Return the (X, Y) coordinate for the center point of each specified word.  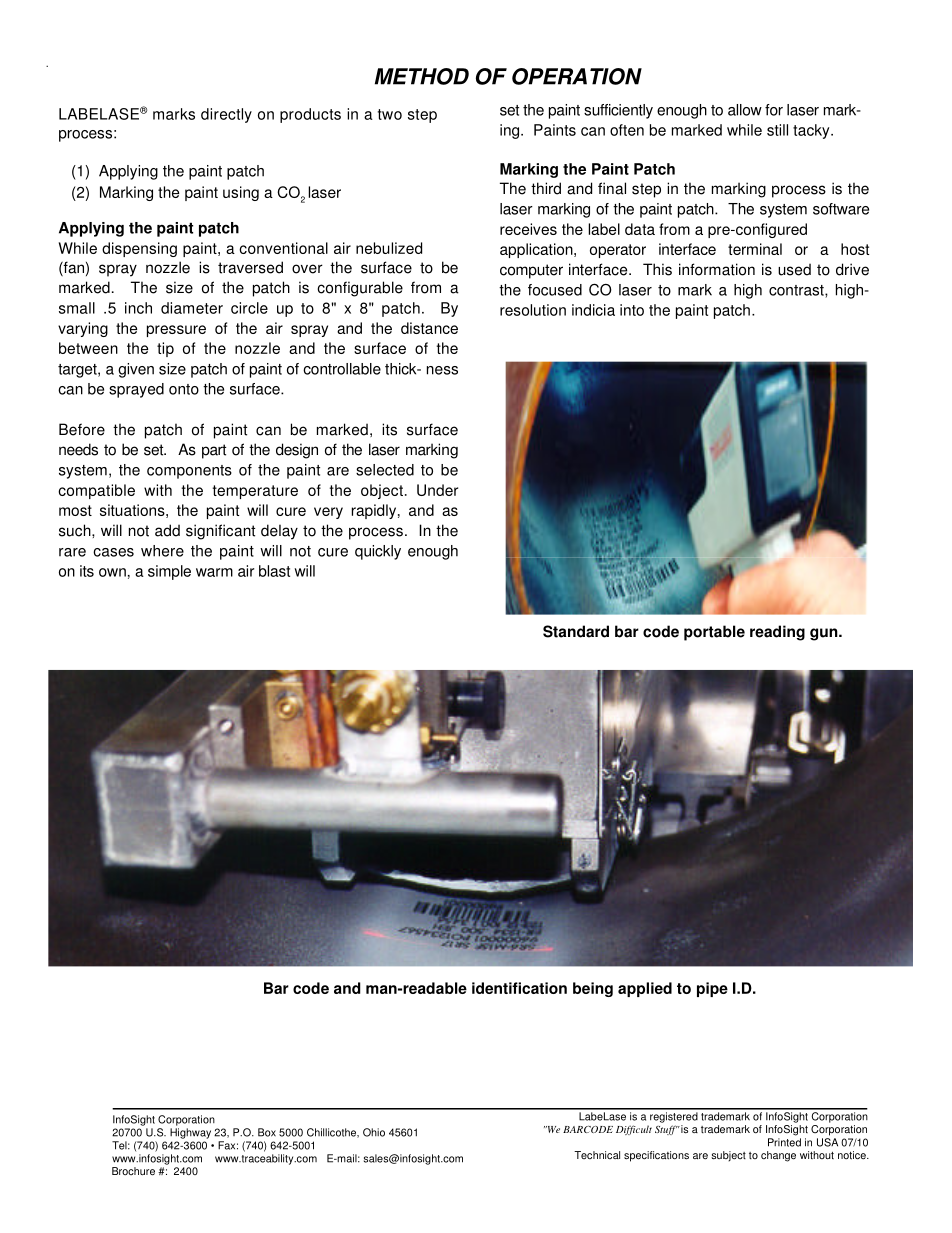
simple (169, 572)
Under (437, 490)
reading (777, 633)
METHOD (422, 76)
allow (745, 110)
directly (226, 115)
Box (267, 1132)
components (189, 472)
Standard (576, 631)
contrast (797, 291)
